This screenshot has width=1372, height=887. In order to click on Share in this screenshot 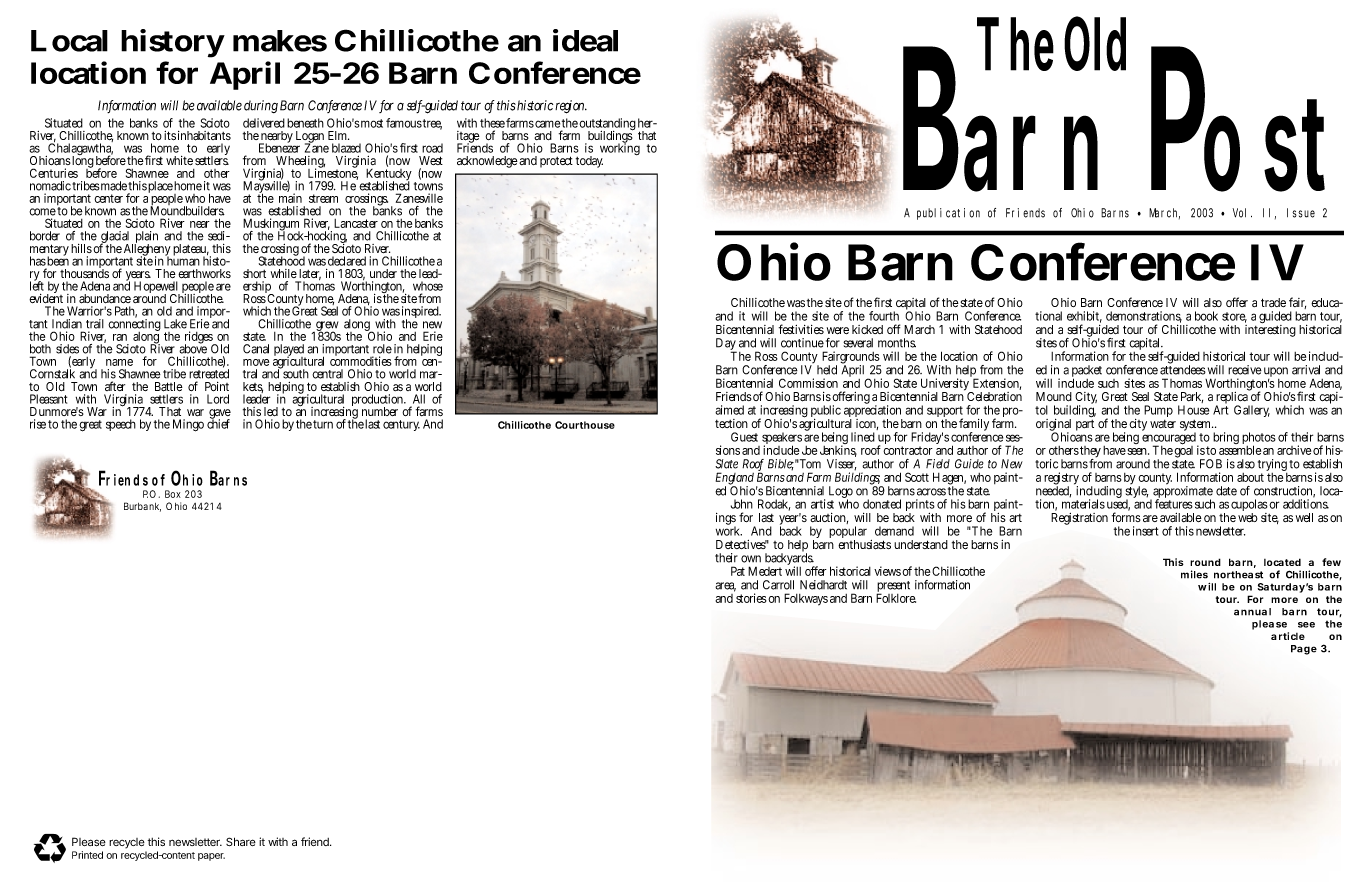, I will do `click(241, 841)`.
